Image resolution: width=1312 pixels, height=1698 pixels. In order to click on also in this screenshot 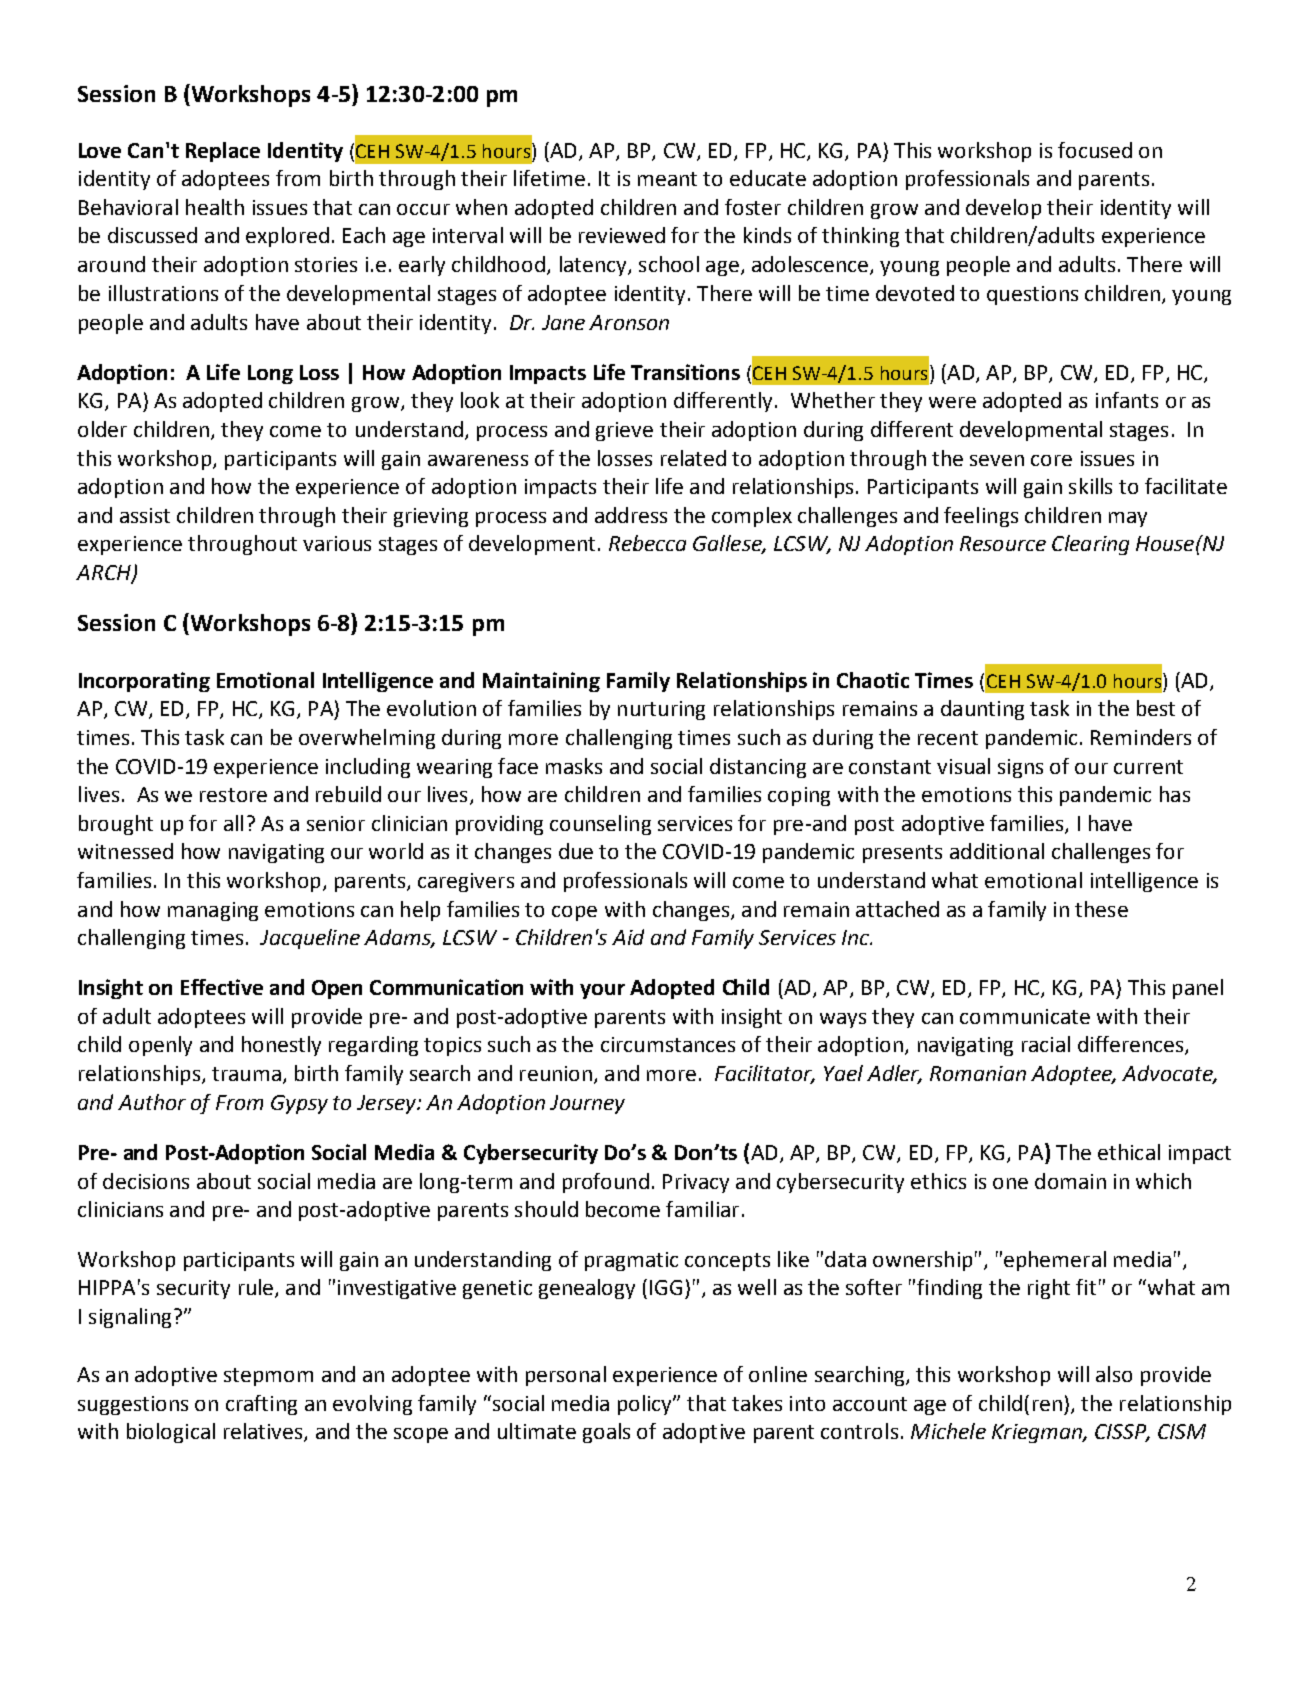, I will do `click(1114, 1374)`.
